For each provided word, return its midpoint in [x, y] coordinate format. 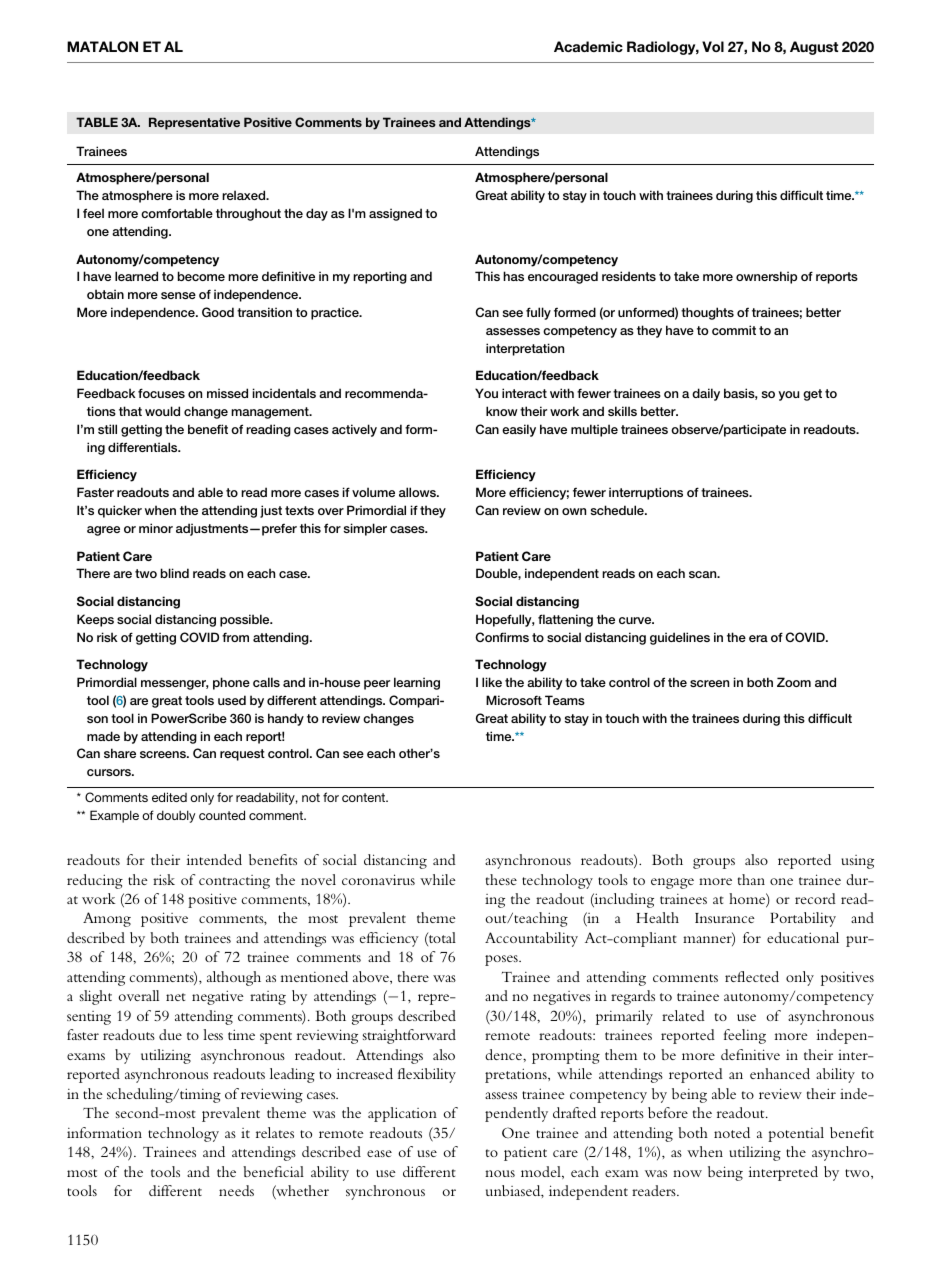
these [501, 879]
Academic [588, 46]
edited [169, 797]
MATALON [102, 47]
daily [706, 394]
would [162, 411]
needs [236, 1190]
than [751, 879]
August [814, 48]
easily [519, 430]
